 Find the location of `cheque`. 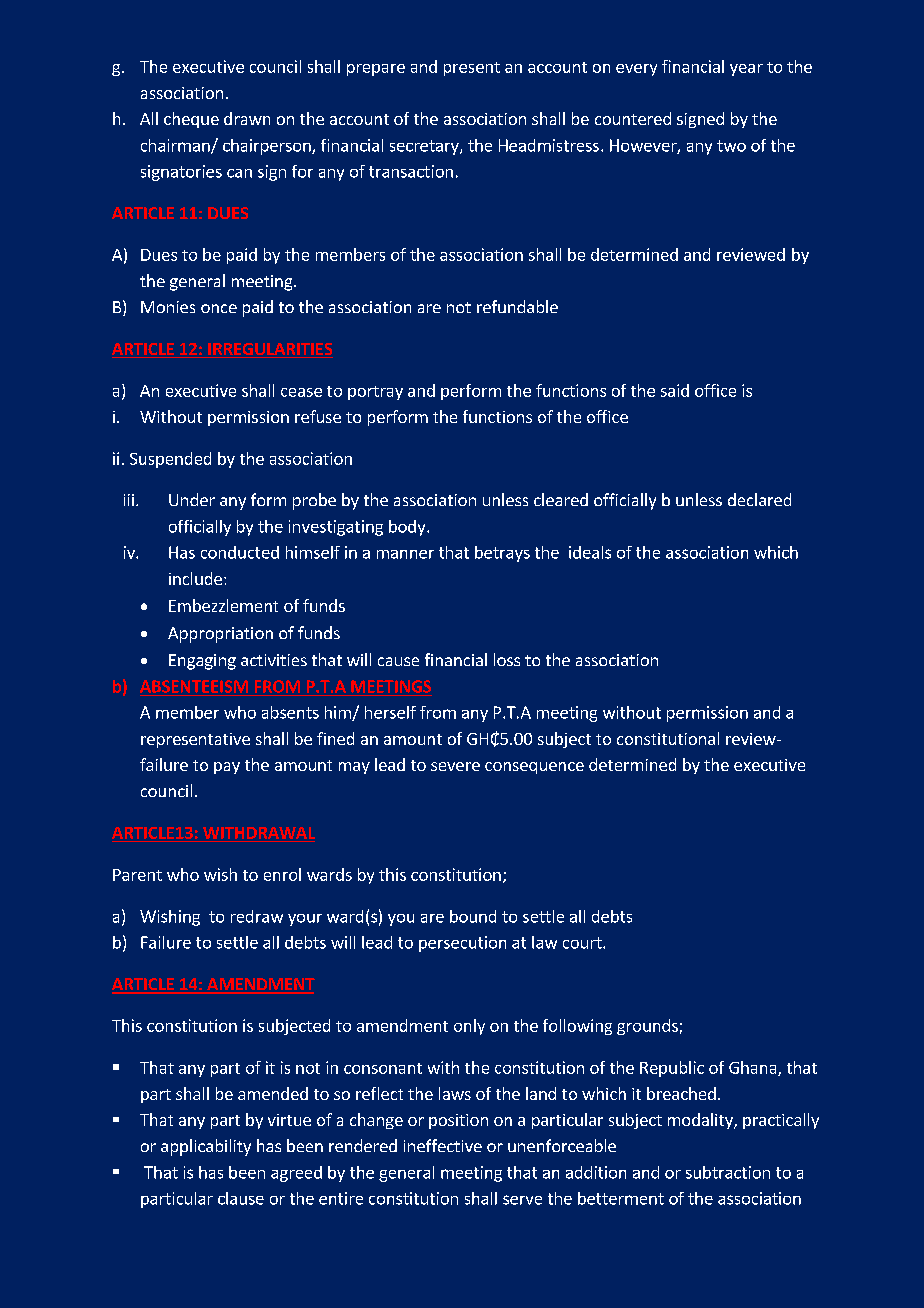

cheque is located at coordinates (191, 120).
